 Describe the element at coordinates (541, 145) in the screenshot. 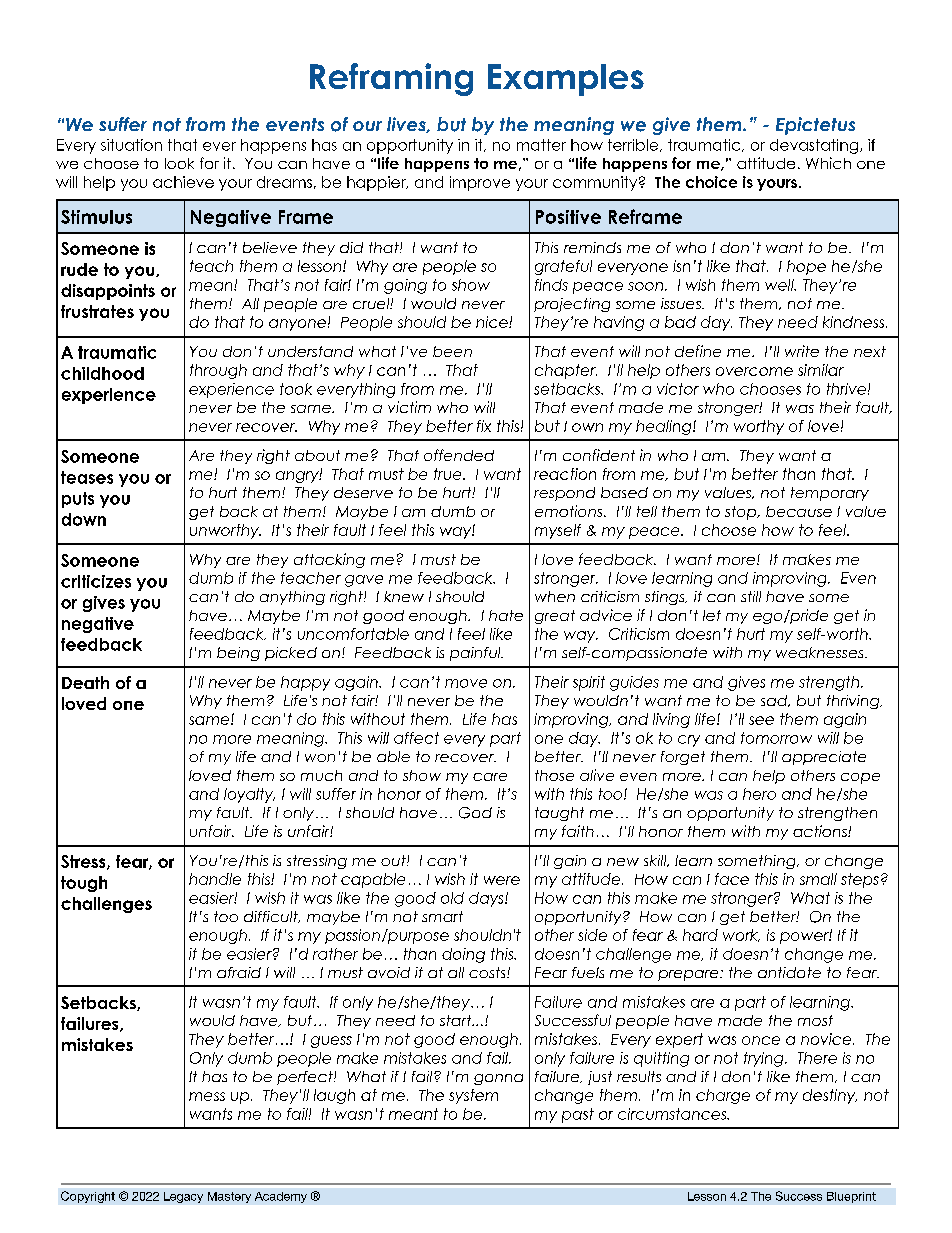

I see `matter` at that location.
